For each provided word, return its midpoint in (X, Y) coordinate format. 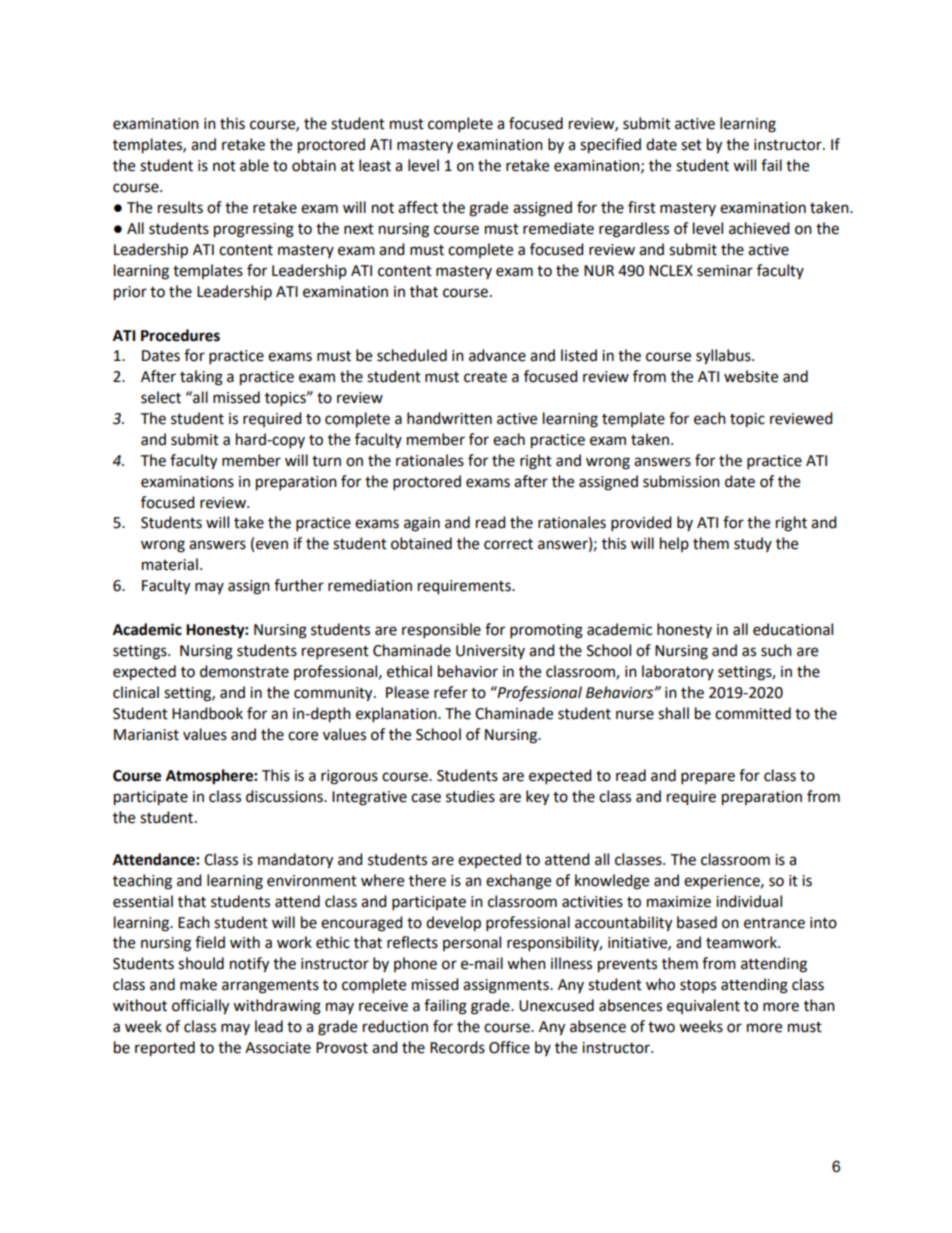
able (254, 165)
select (161, 397)
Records (457, 1047)
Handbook (207, 713)
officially (200, 1007)
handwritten (449, 418)
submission (681, 481)
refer (451, 692)
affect (418, 207)
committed (753, 713)
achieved (759, 228)
